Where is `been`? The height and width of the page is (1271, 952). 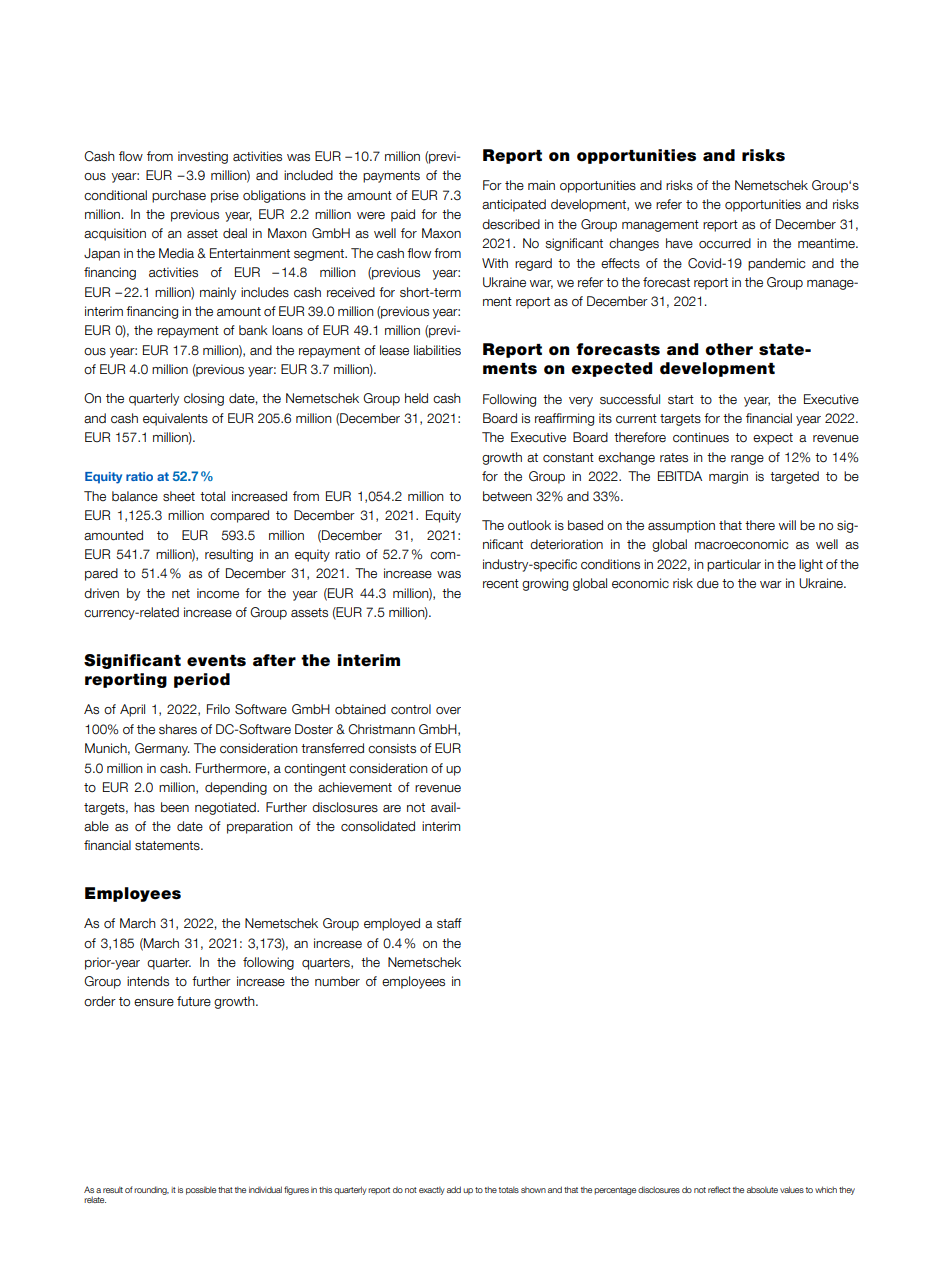 been is located at coordinates (175, 807).
